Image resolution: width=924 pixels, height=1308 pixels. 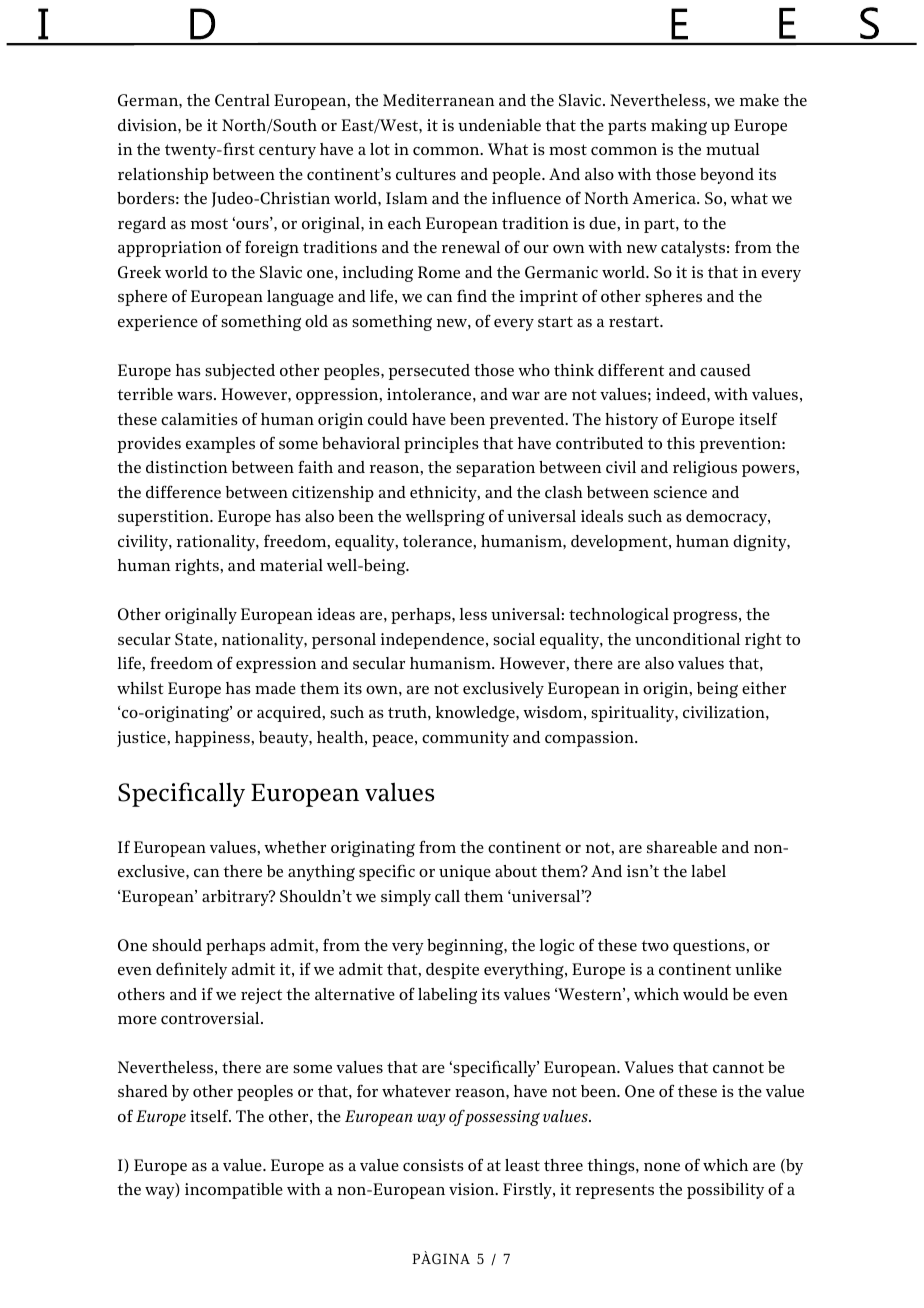 What do you see at coordinates (195, 639) in the image?
I see `State` at bounding box center [195, 639].
